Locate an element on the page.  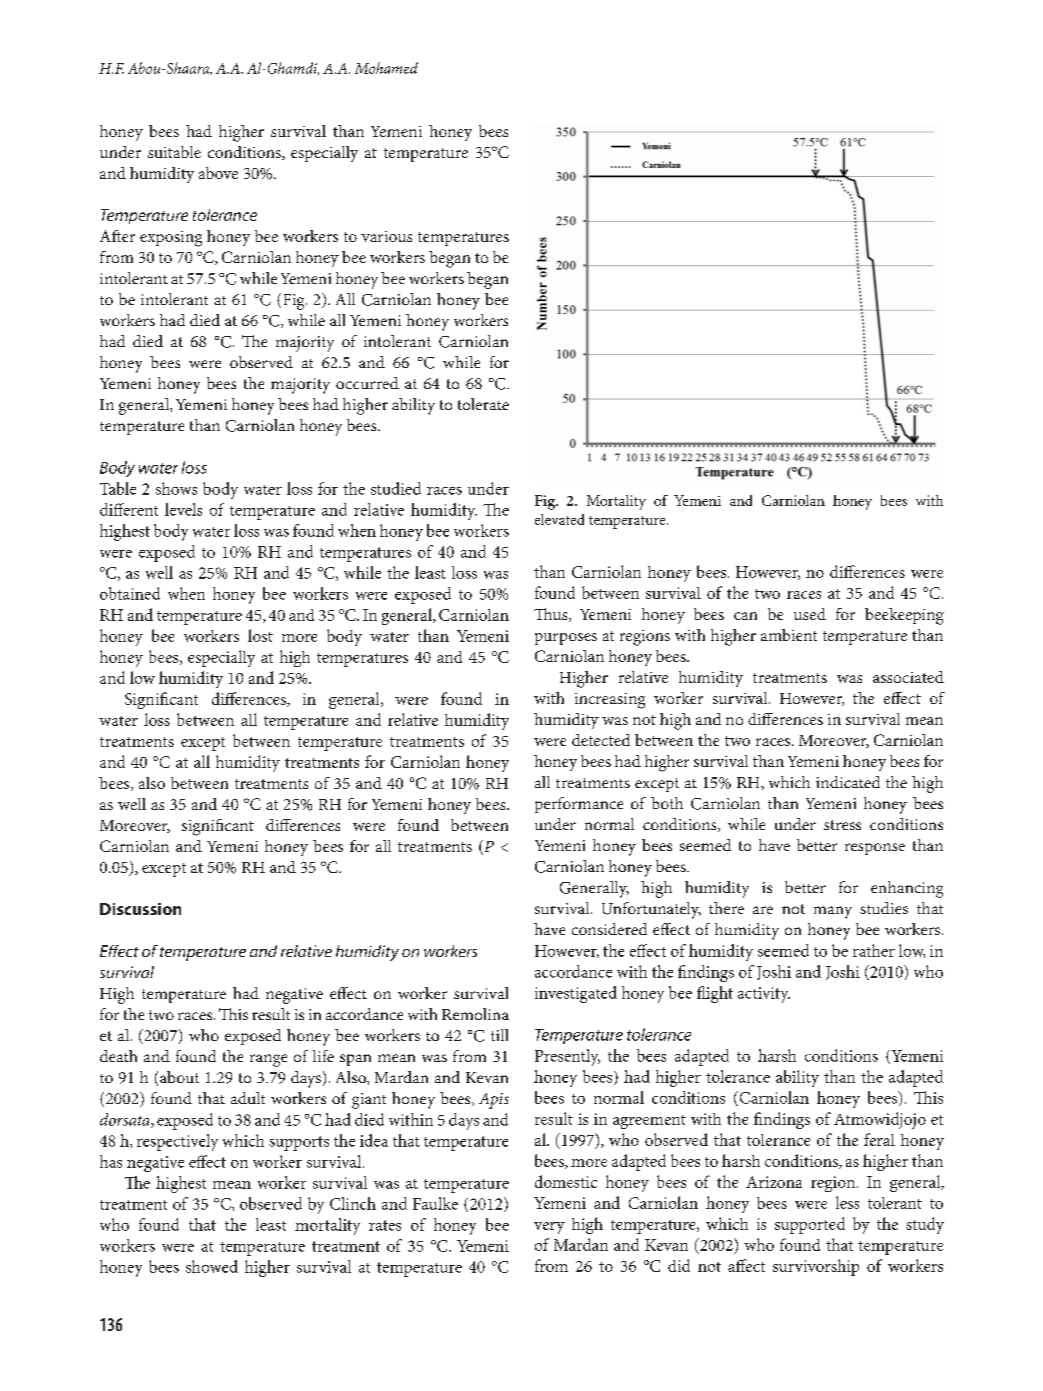
Mohamed is located at coordinates (386, 68).
